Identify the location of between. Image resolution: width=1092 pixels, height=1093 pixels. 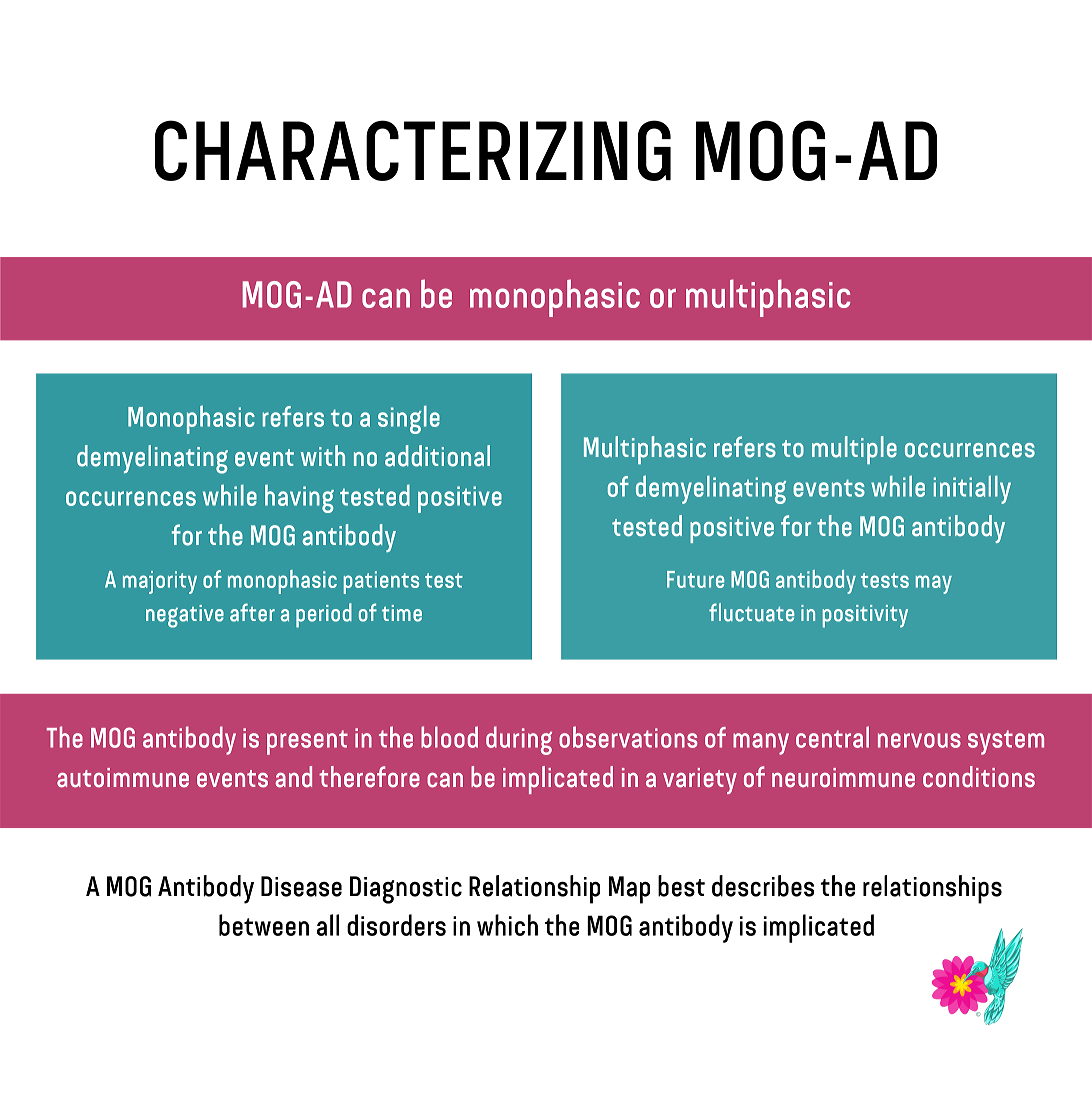
(264, 925).
